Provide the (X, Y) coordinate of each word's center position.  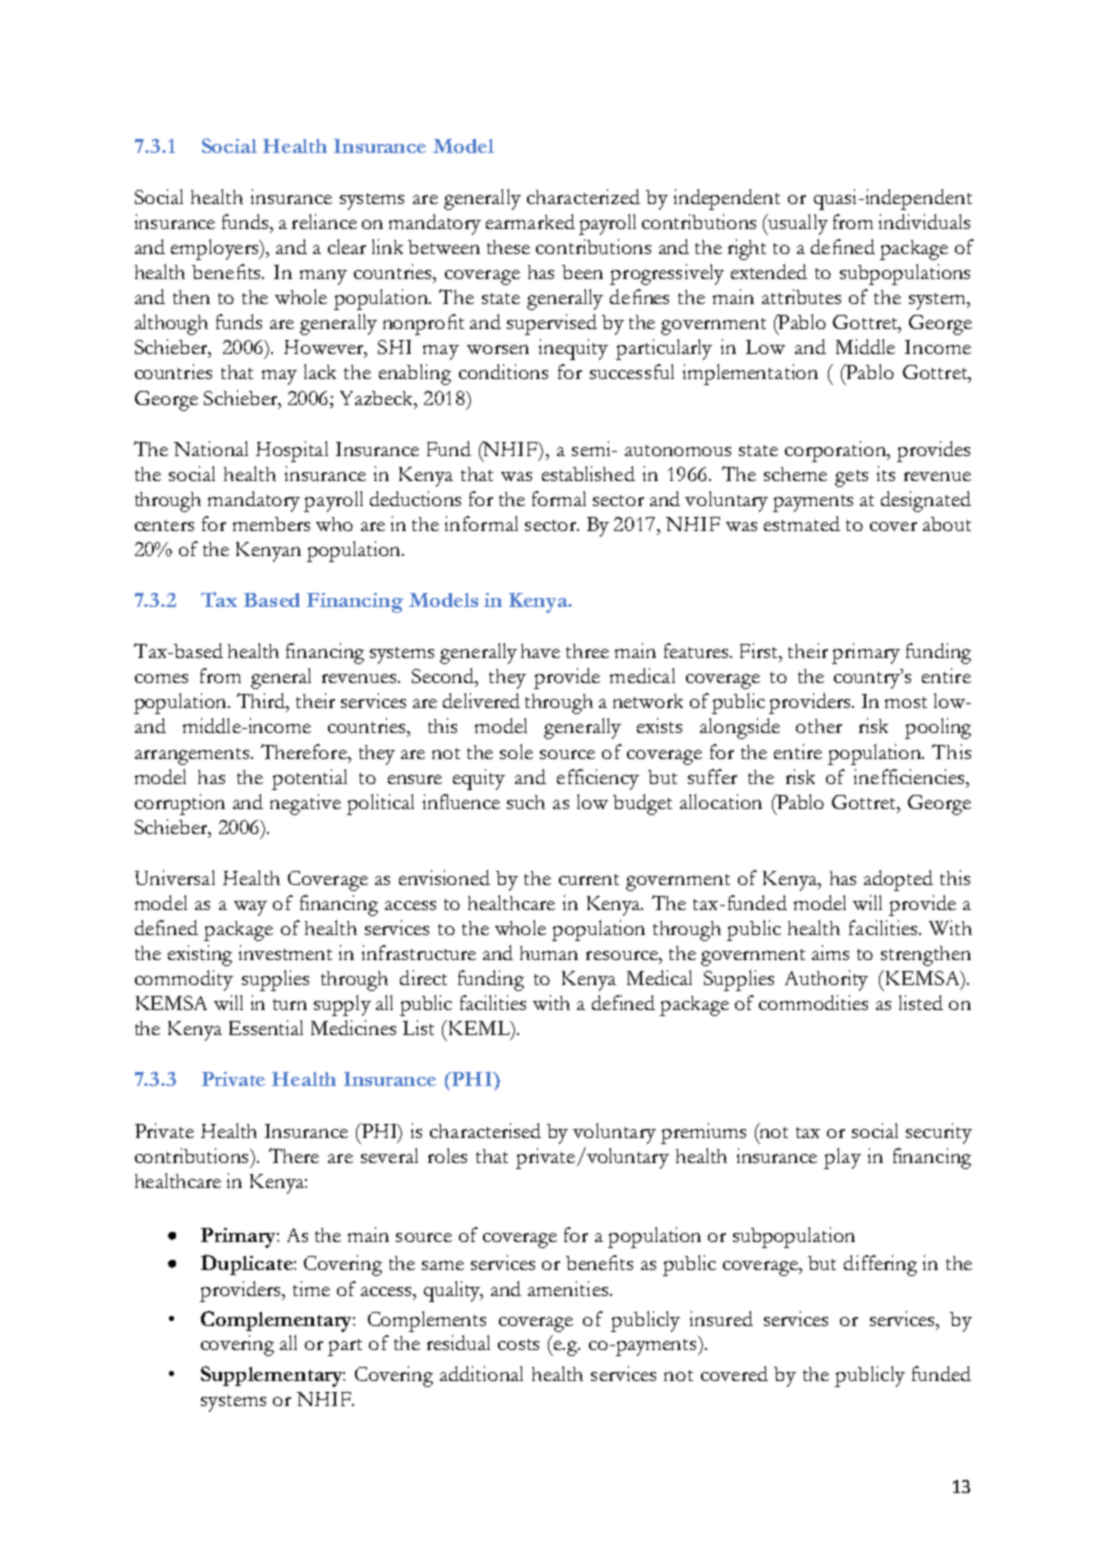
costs (518, 1344)
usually (797, 224)
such (526, 802)
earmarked (530, 221)
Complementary (277, 1321)
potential (309, 779)
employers (216, 249)
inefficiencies (910, 776)
